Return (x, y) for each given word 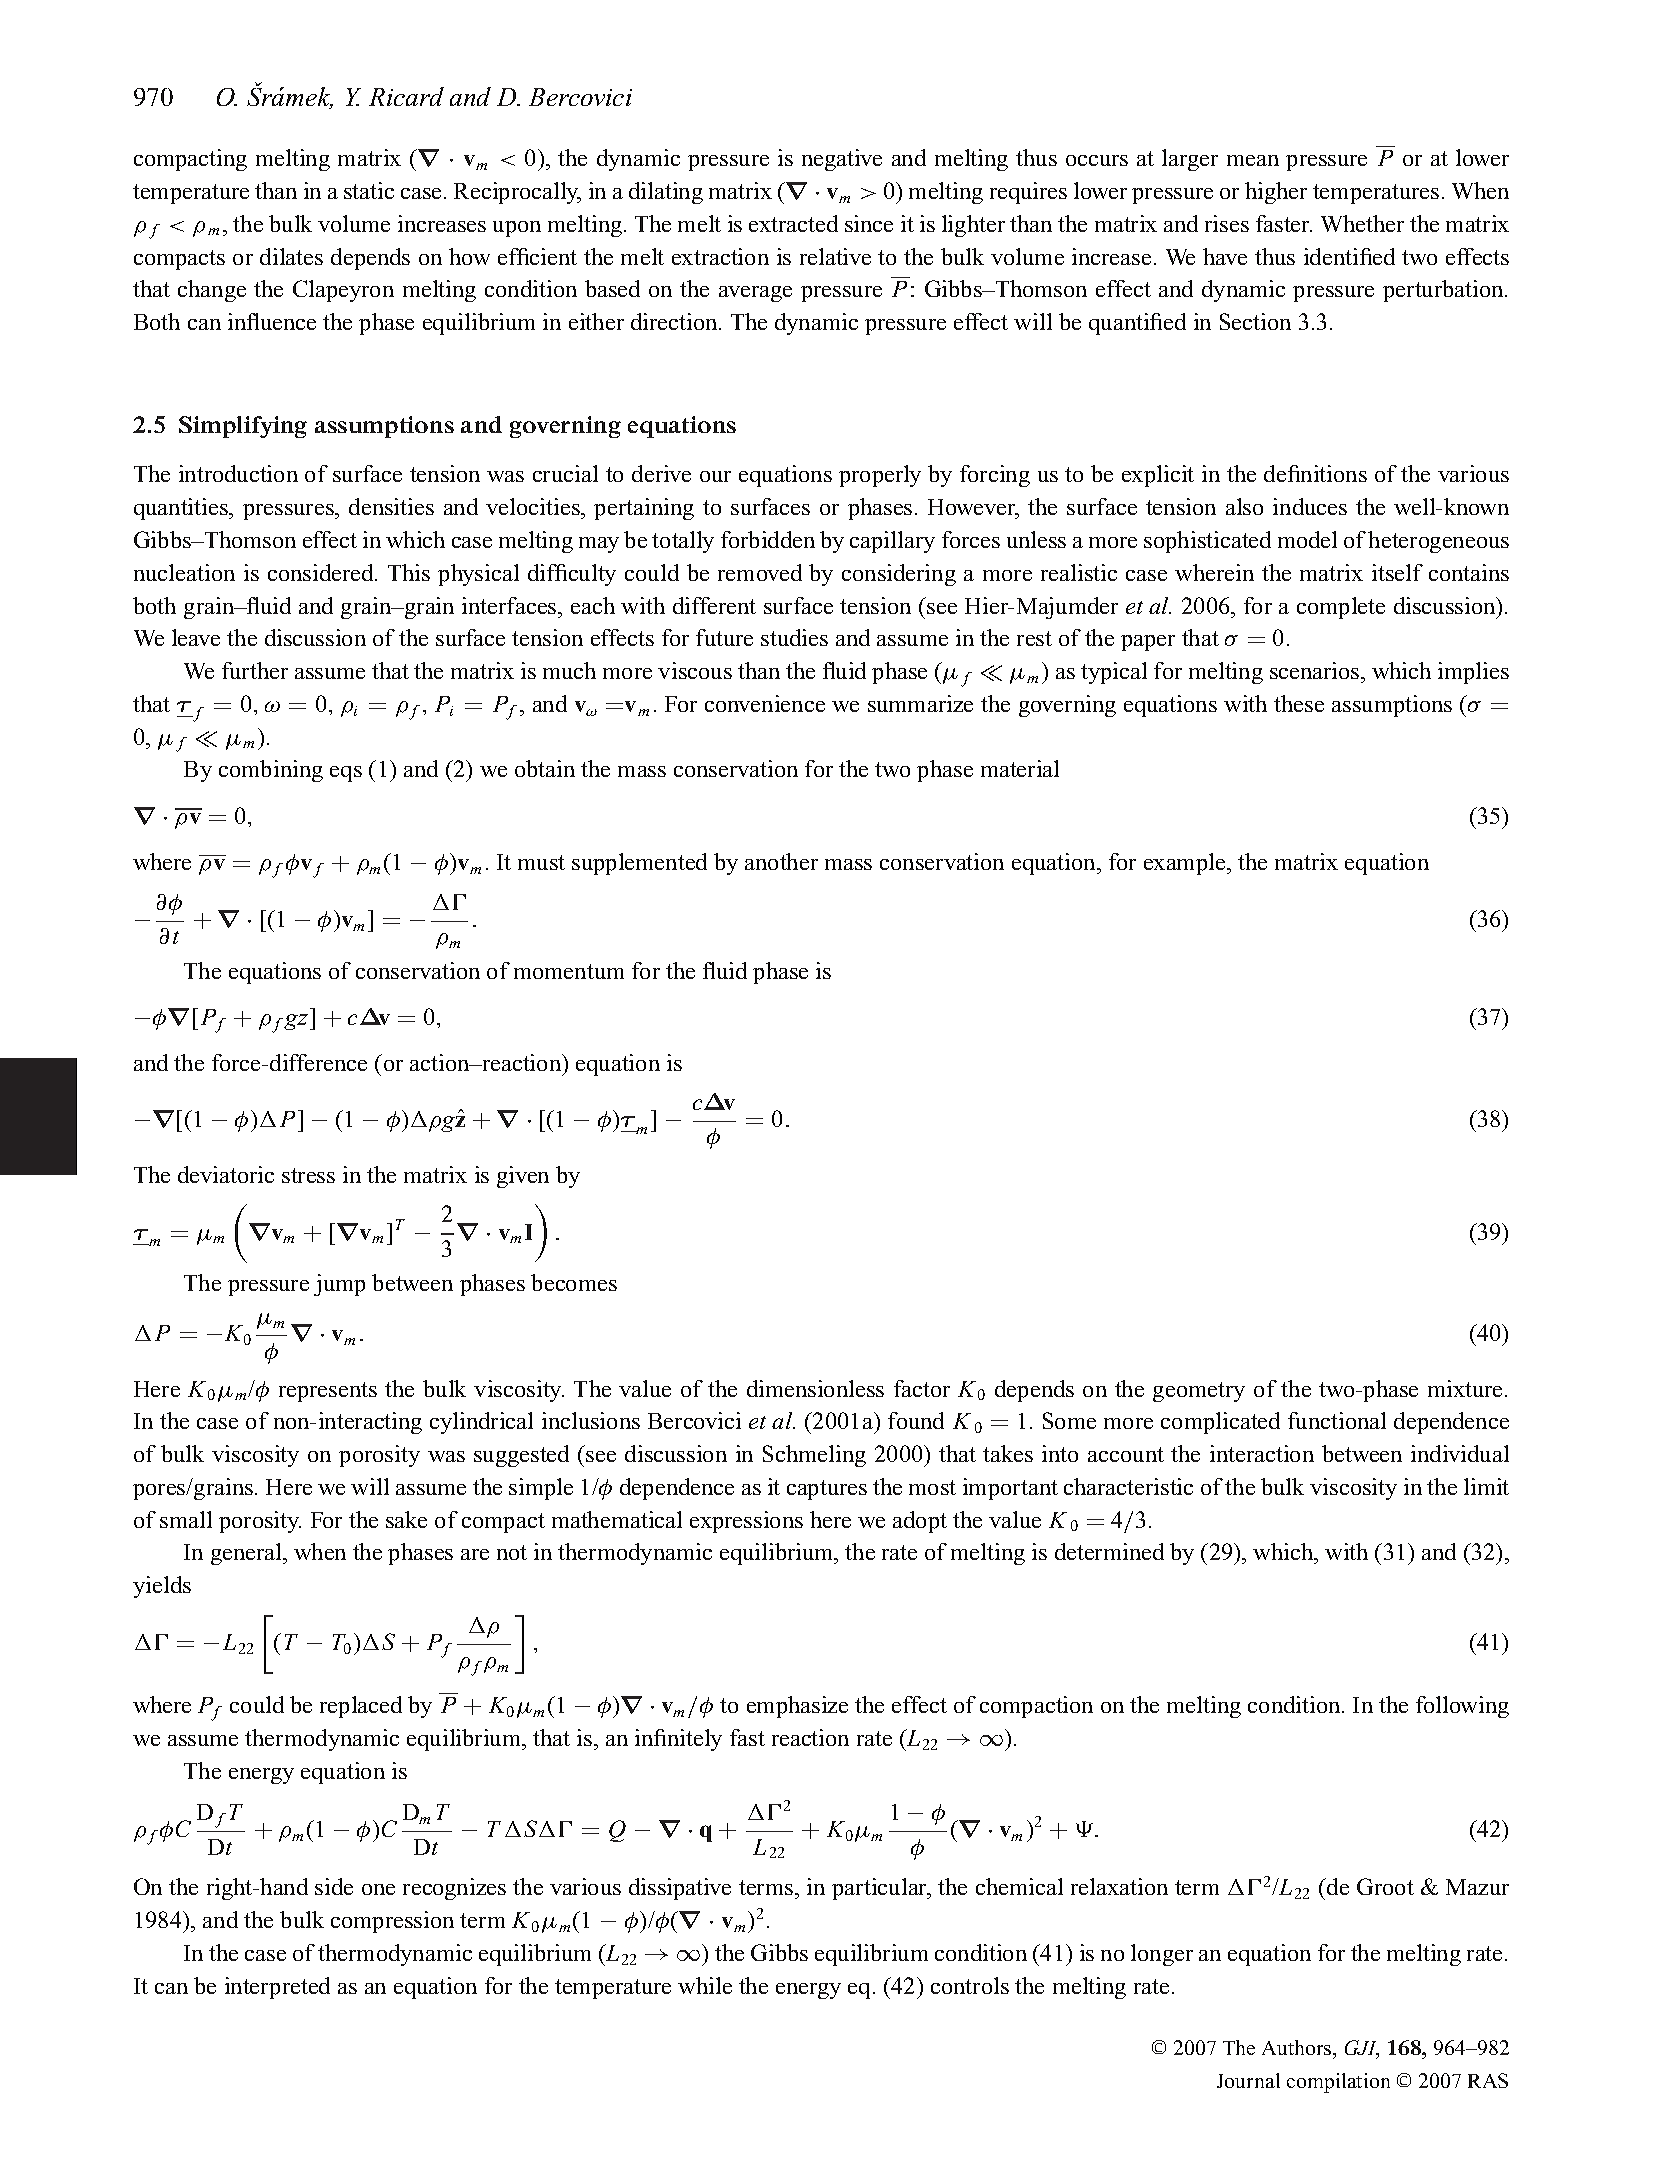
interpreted (277, 1988)
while (705, 1985)
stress (308, 1175)
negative (842, 160)
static (369, 190)
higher (1276, 193)
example (1186, 864)
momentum (569, 971)
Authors (1298, 2047)
